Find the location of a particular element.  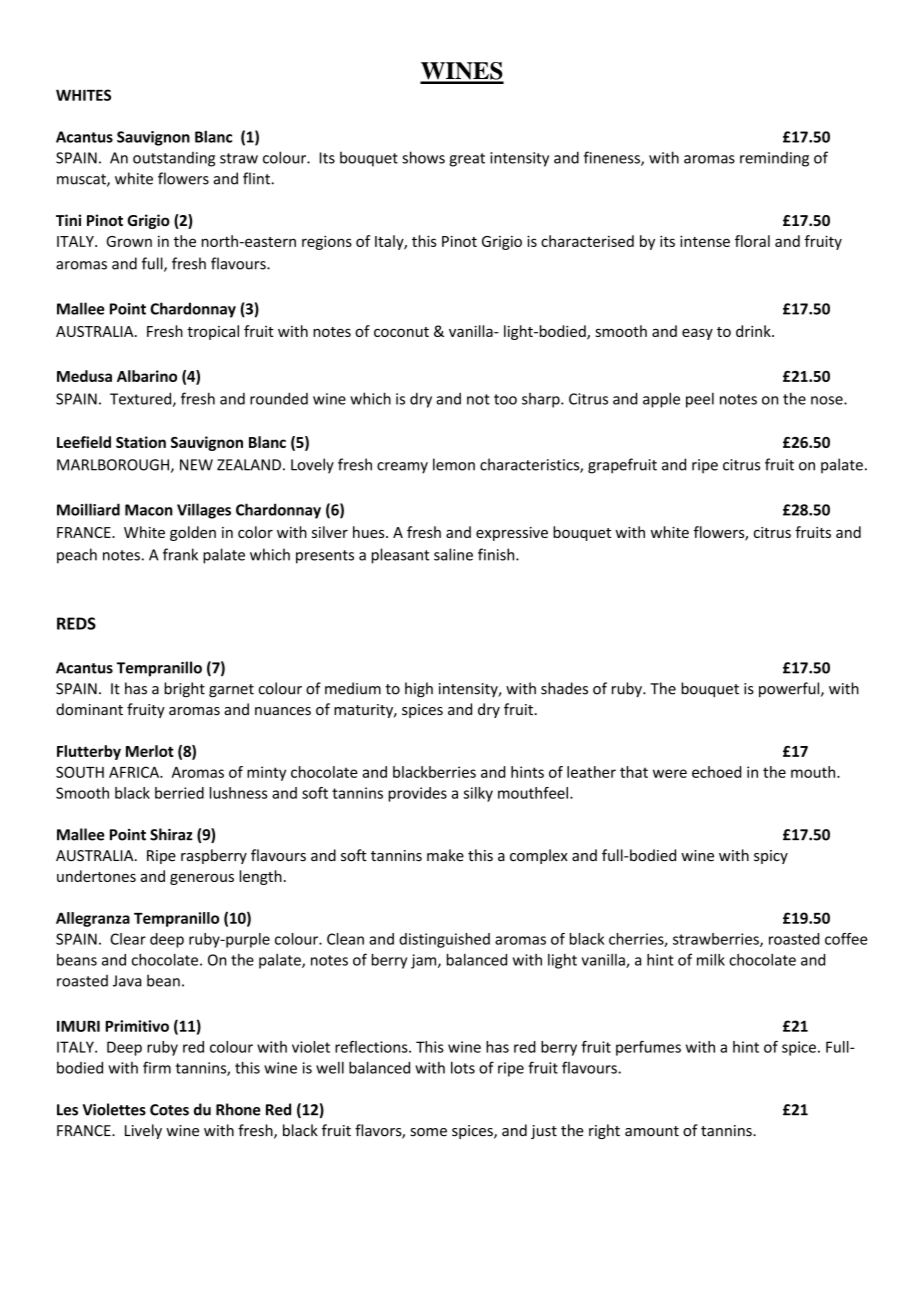

some is located at coordinates (428, 1132).
